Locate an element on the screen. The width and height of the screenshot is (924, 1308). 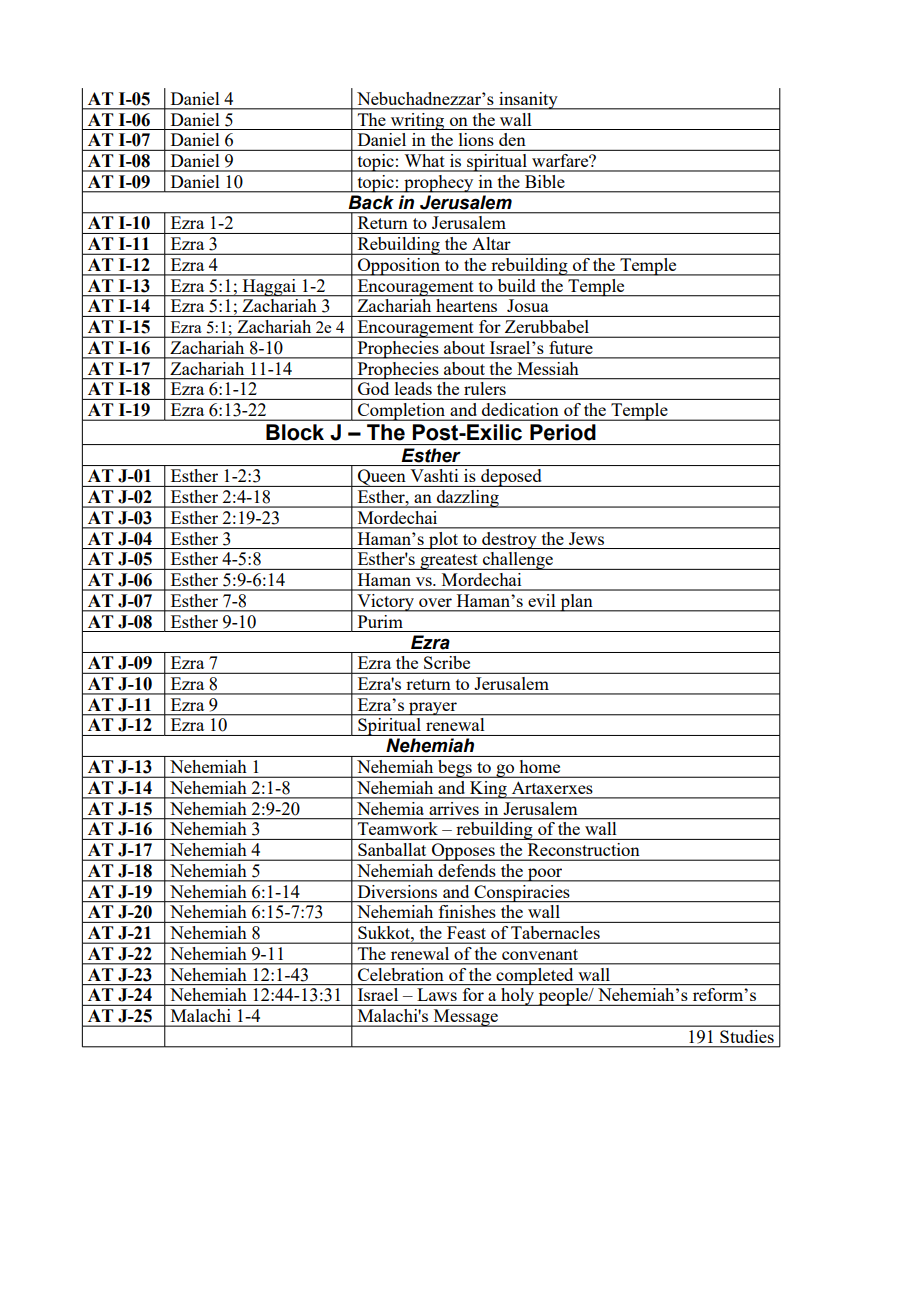
King is located at coordinates (488, 790).
